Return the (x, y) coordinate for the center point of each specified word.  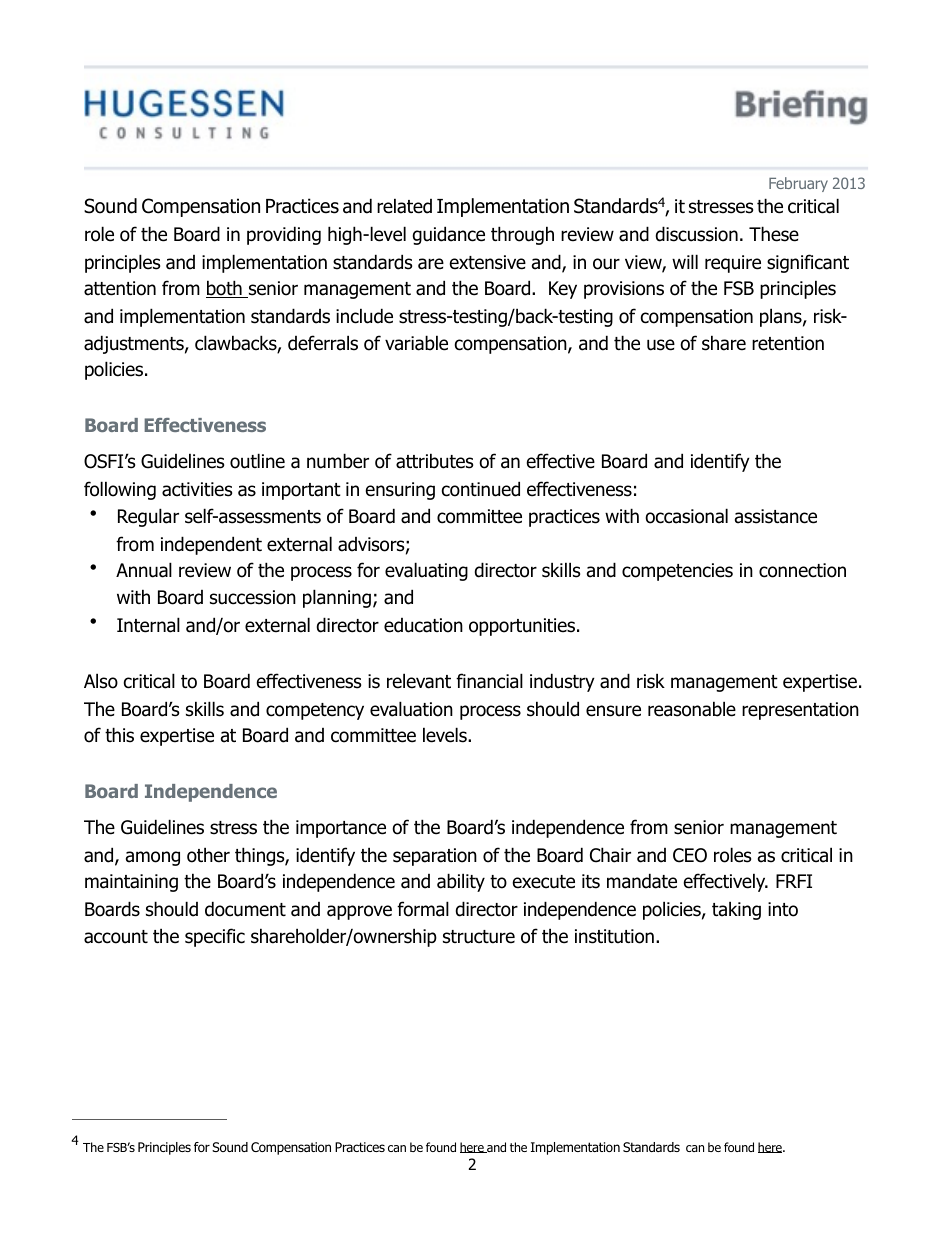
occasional (686, 516)
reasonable (692, 709)
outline (257, 461)
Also (101, 681)
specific (215, 937)
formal (423, 909)
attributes (434, 461)
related (404, 206)
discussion (697, 234)
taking (736, 910)
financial (489, 681)
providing (284, 235)
